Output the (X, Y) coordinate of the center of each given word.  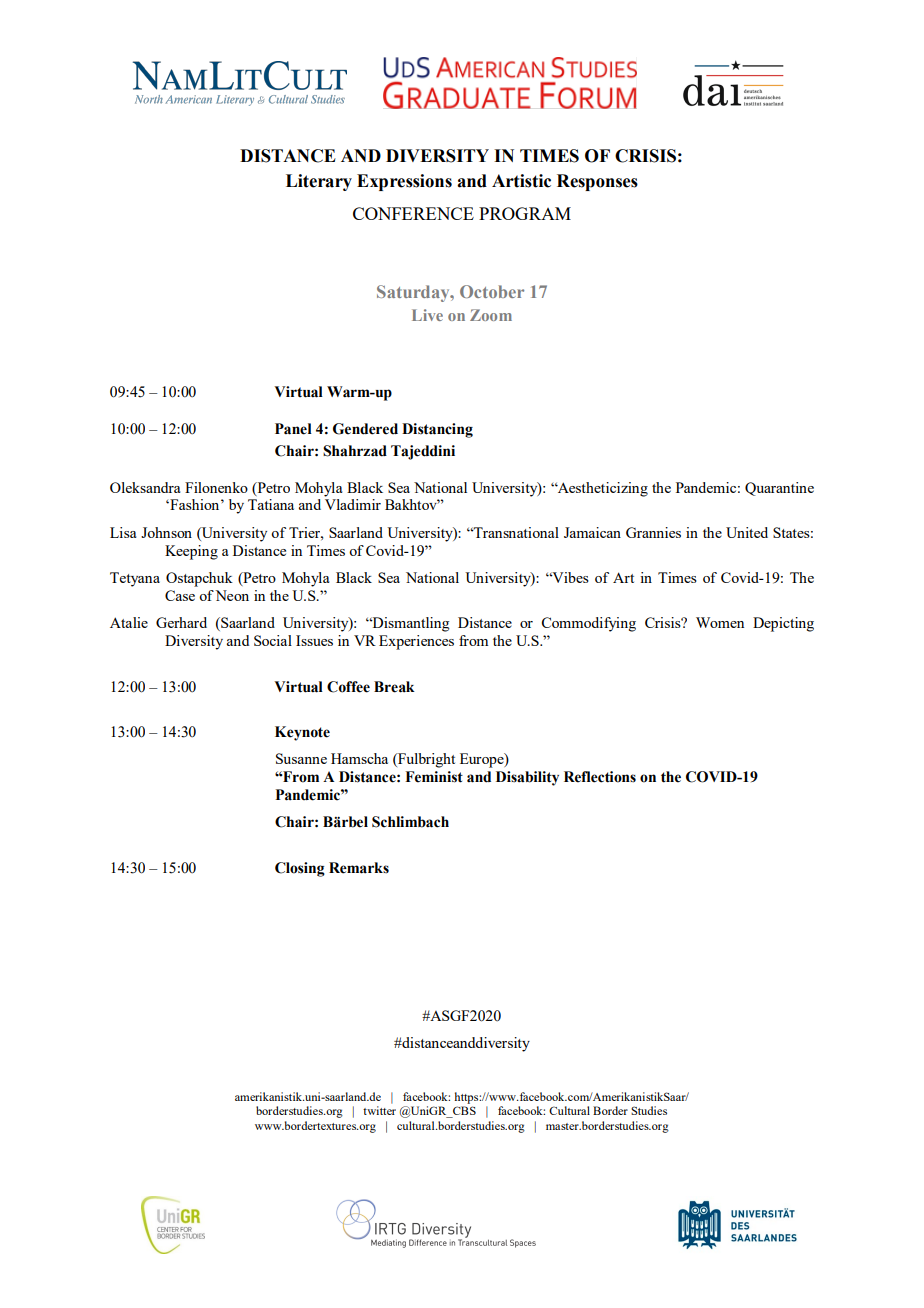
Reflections (600, 777)
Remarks (359, 868)
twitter (379, 1110)
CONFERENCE (413, 213)
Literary (319, 182)
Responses (597, 182)
